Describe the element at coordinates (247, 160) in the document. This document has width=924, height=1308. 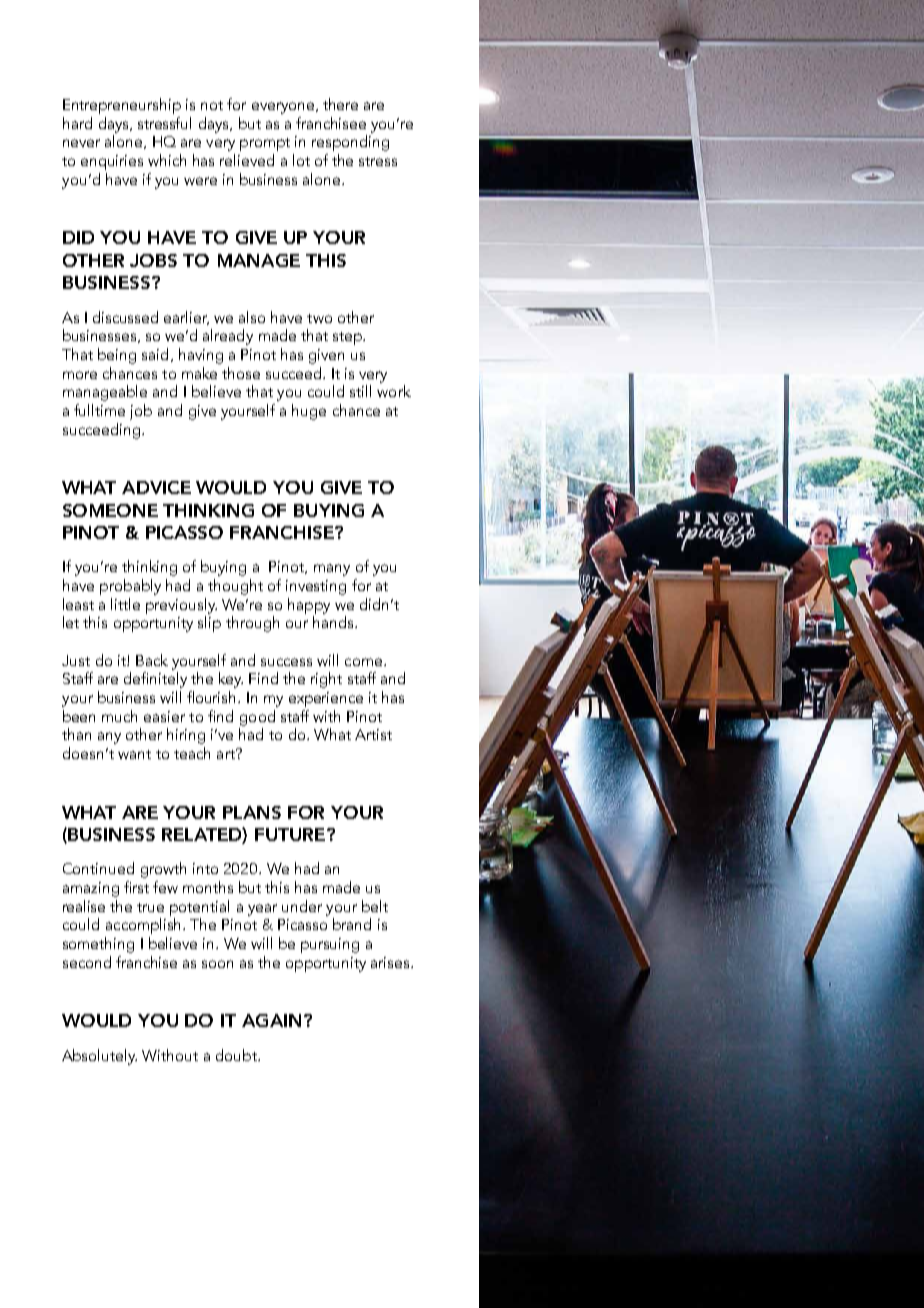
I see `relieved` at that location.
